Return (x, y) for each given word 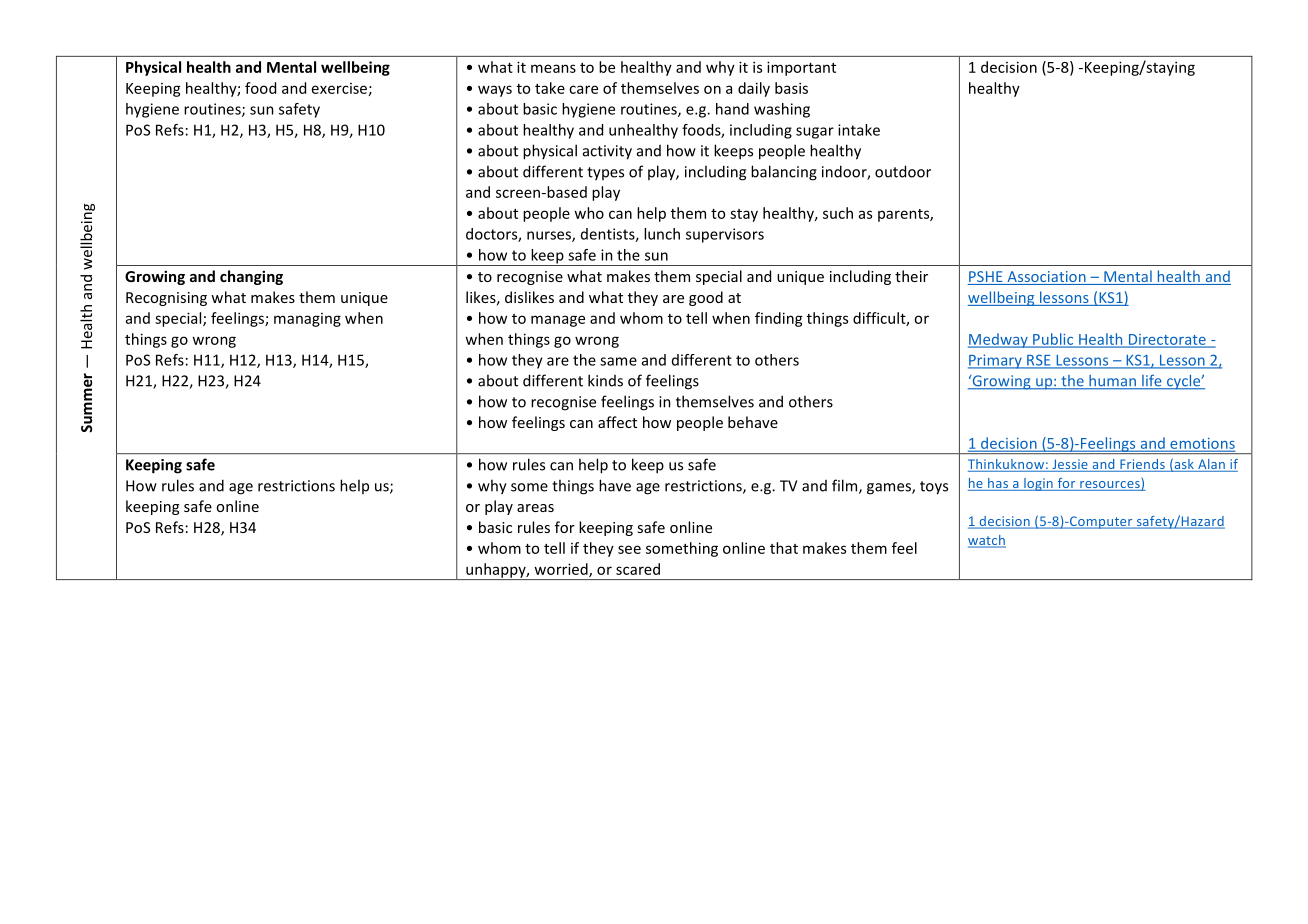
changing (251, 277)
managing (307, 320)
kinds (605, 380)
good (706, 298)
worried (562, 570)
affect (617, 422)
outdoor (903, 171)
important (801, 68)
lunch (662, 234)
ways (495, 91)
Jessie (1070, 465)
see (629, 549)
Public (1053, 340)
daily (754, 89)
